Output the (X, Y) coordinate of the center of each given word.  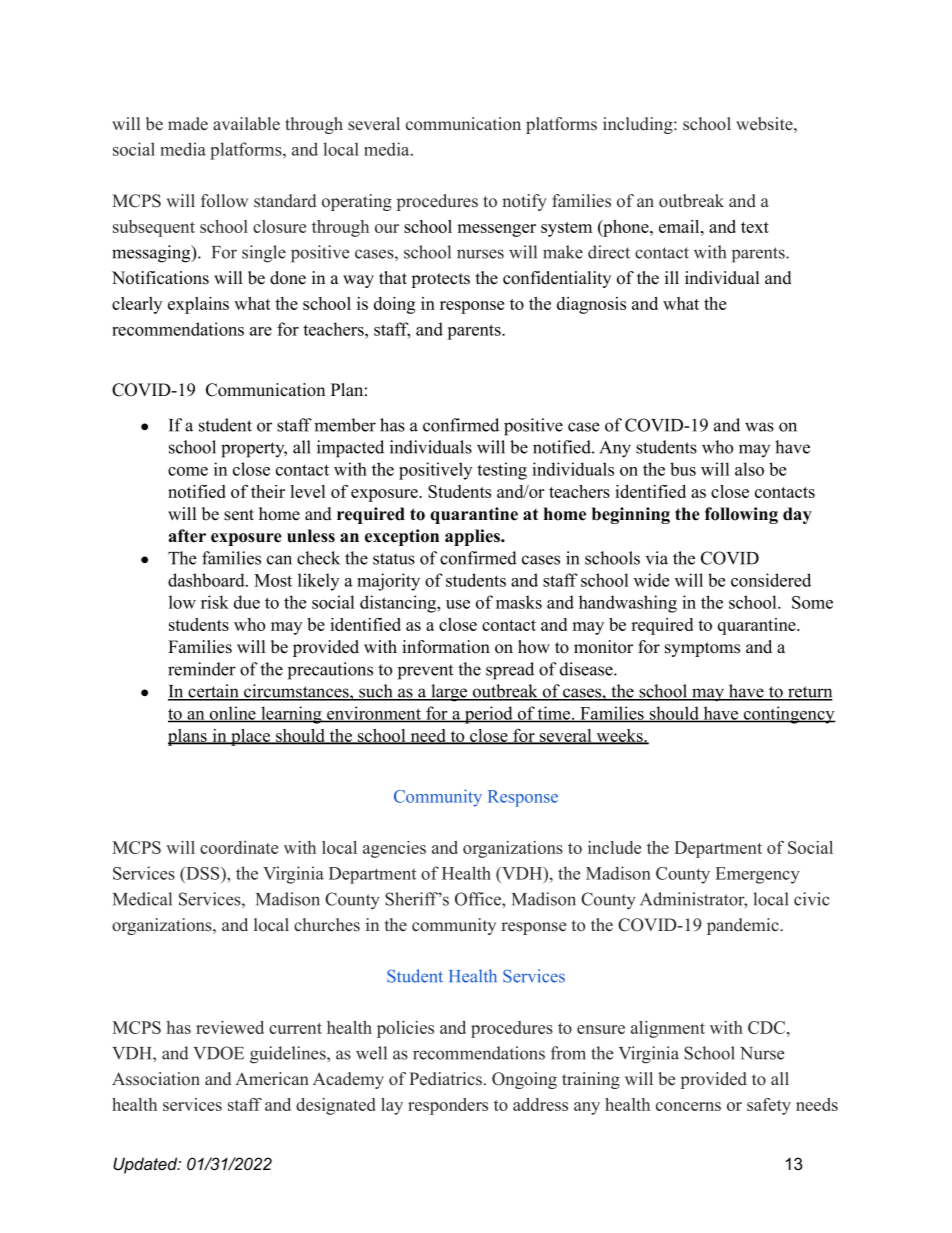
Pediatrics (445, 1079)
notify (524, 202)
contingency (788, 715)
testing (502, 471)
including (638, 125)
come (188, 471)
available (246, 124)
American (272, 1079)
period (488, 715)
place (250, 737)
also (749, 469)
